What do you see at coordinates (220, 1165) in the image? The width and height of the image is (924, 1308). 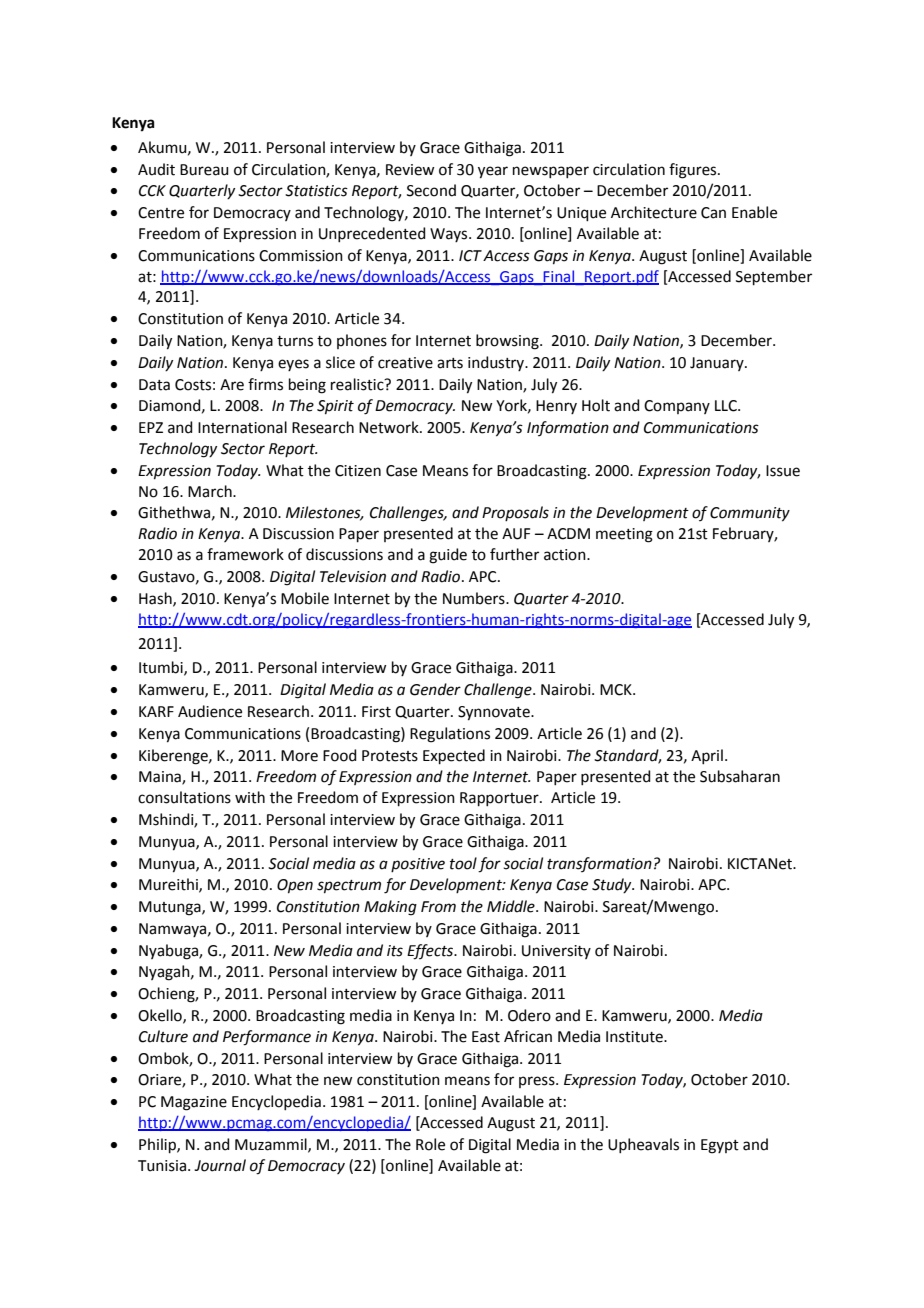 I see `Journal` at bounding box center [220, 1165].
